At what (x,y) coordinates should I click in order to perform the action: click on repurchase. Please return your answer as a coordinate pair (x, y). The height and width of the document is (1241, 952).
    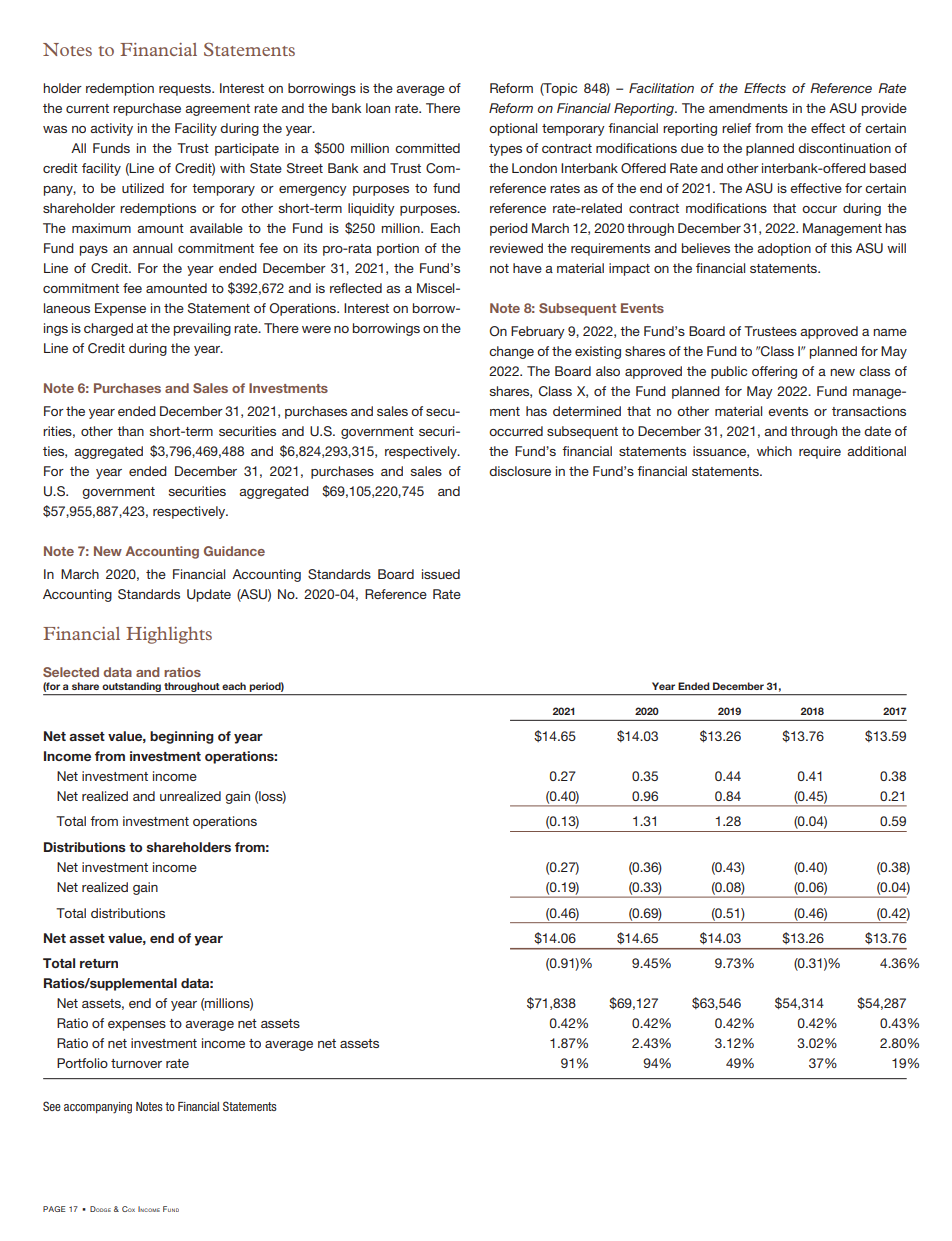
    Looking at the image, I should click on (147, 109).
